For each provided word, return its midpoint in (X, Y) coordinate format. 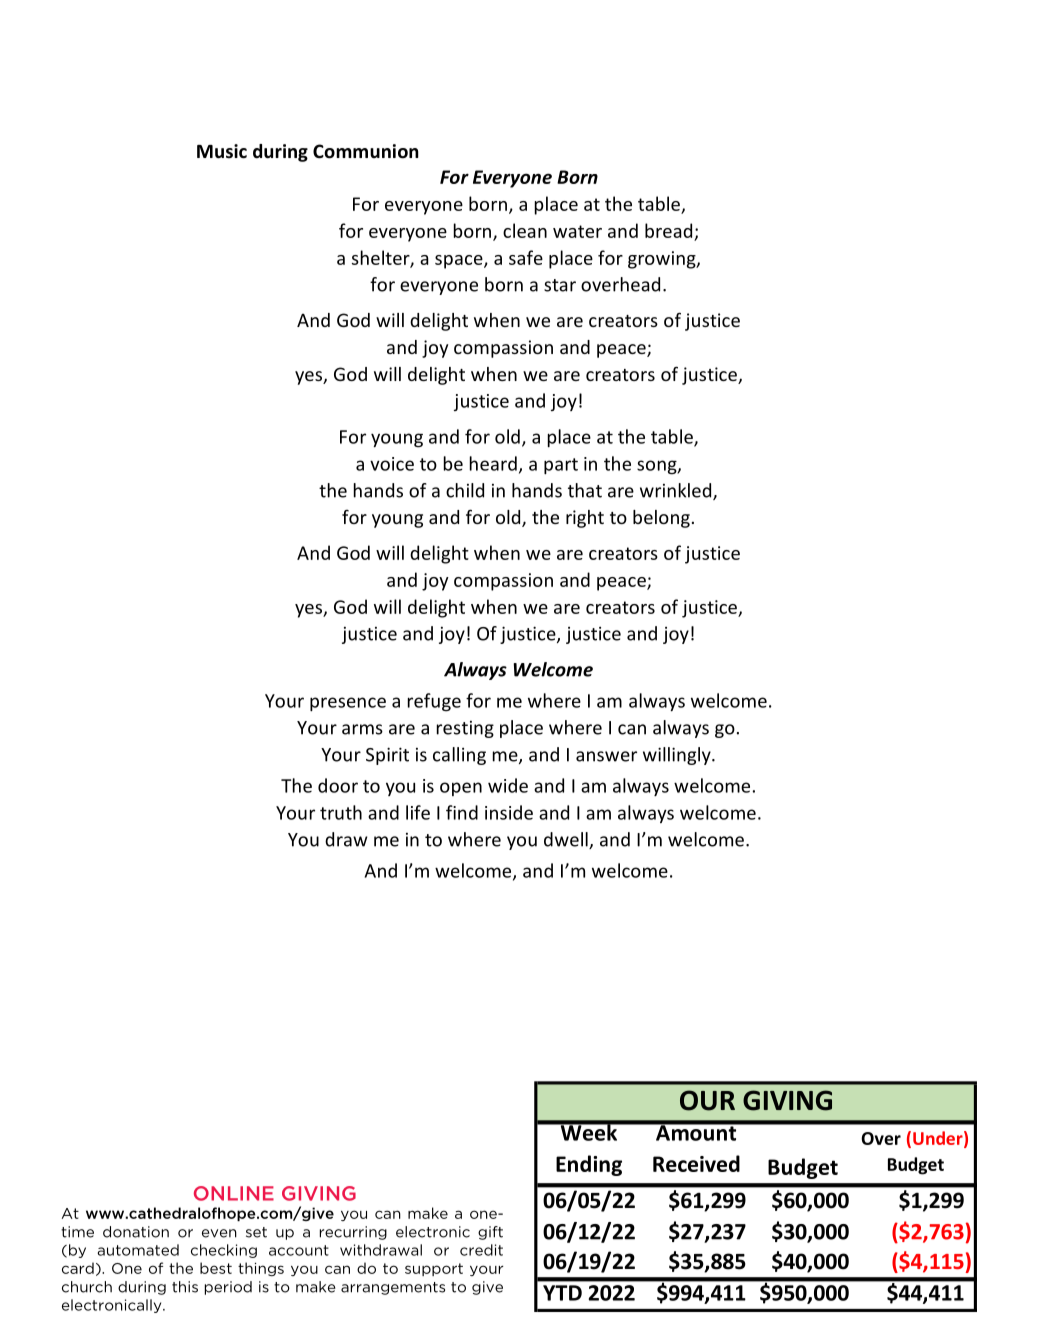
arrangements (393, 1288)
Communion (366, 151)
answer (606, 756)
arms (362, 729)
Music (222, 151)
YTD (562, 1293)
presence (348, 704)
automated (138, 1250)
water (577, 231)
